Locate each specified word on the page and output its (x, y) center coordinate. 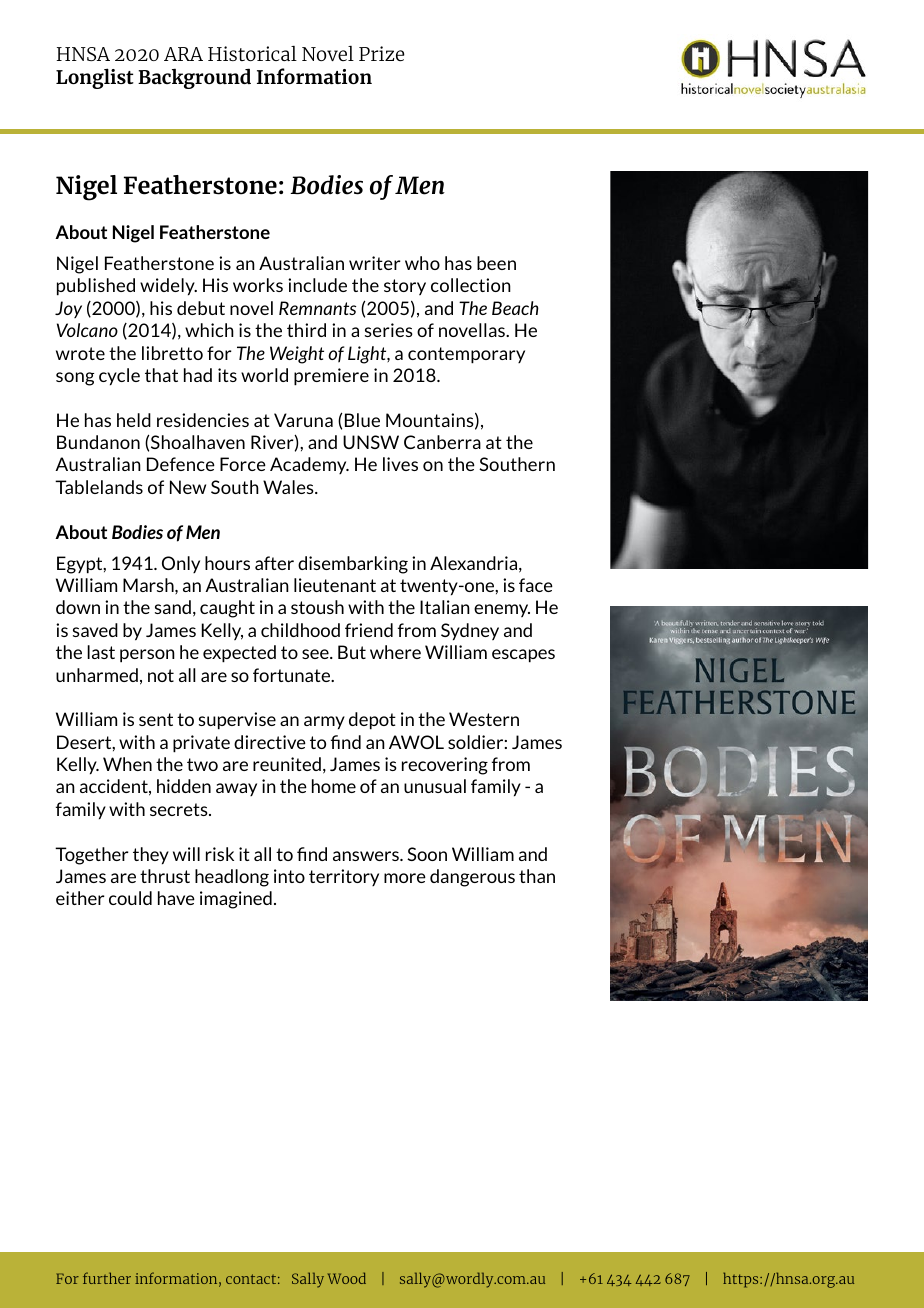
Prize (382, 53)
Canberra (442, 442)
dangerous (472, 878)
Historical (252, 53)
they (151, 856)
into (289, 876)
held (134, 420)
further (107, 1278)
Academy (309, 465)
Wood (347, 1278)
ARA (183, 54)
